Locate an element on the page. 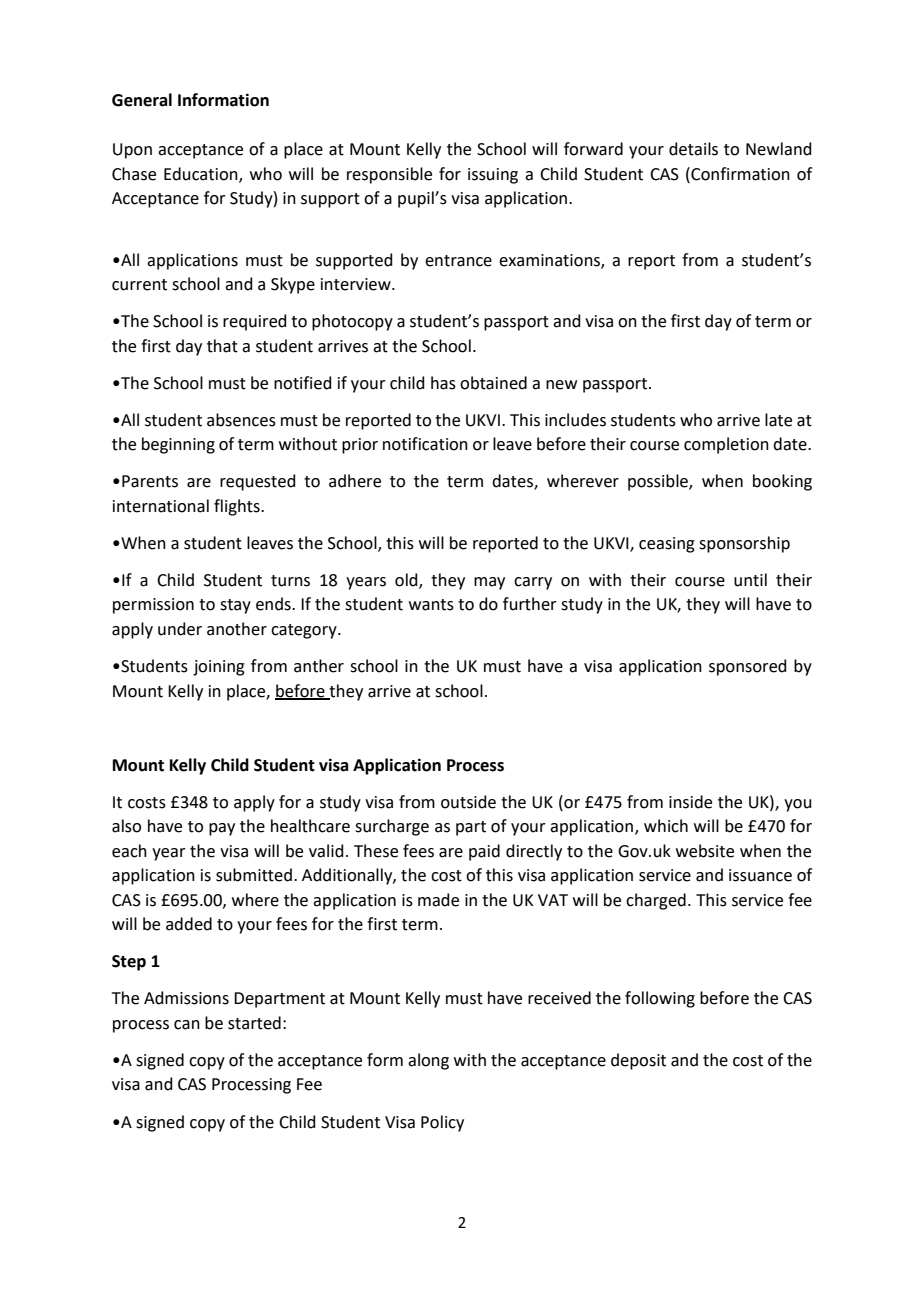 This document has height=1308, width=924. details is located at coordinates (693, 149).
